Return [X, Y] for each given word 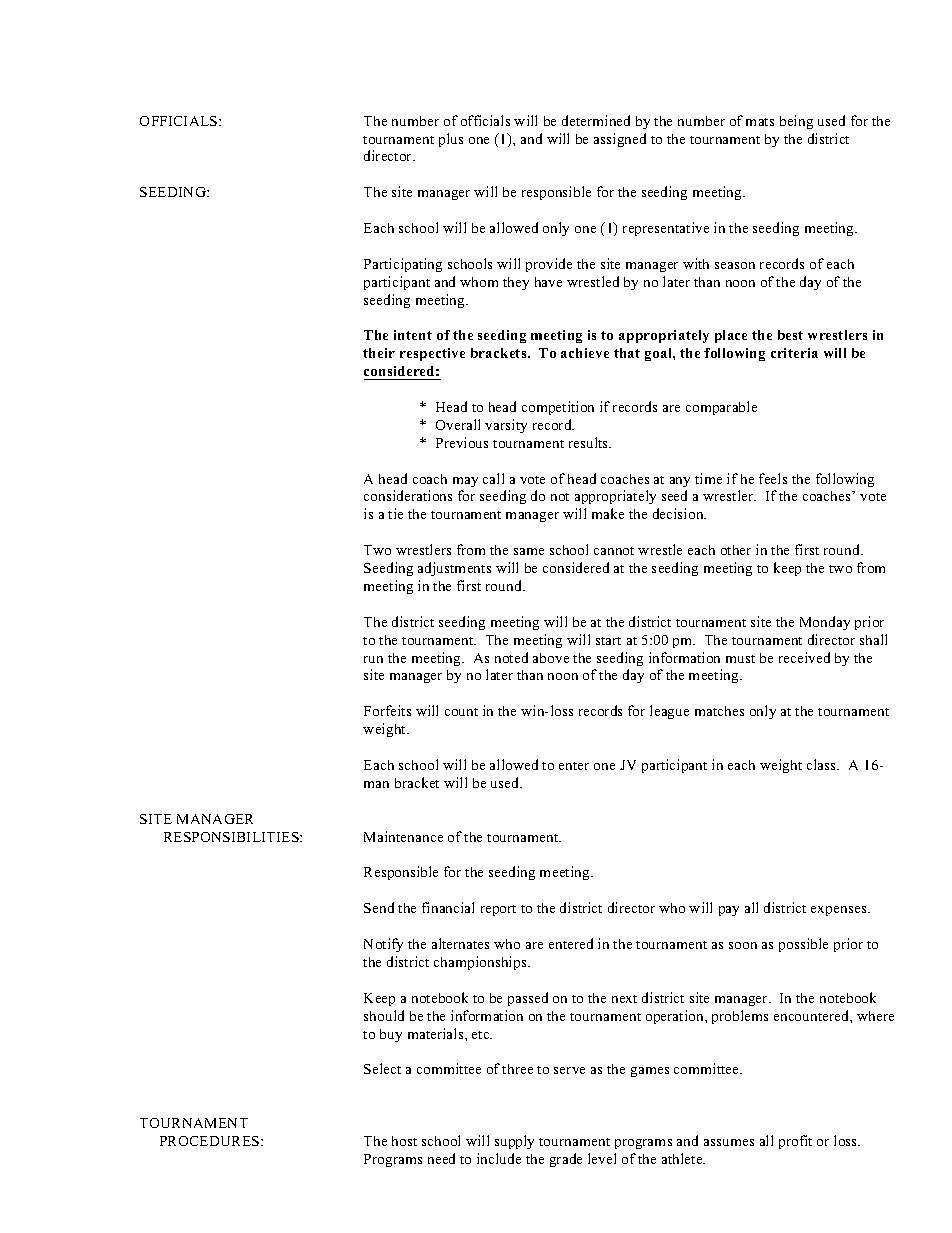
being [796, 122]
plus [451, 140]
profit [795, 1142]
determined [596, 120]
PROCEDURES [211, 1141]
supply [514, 1142]
